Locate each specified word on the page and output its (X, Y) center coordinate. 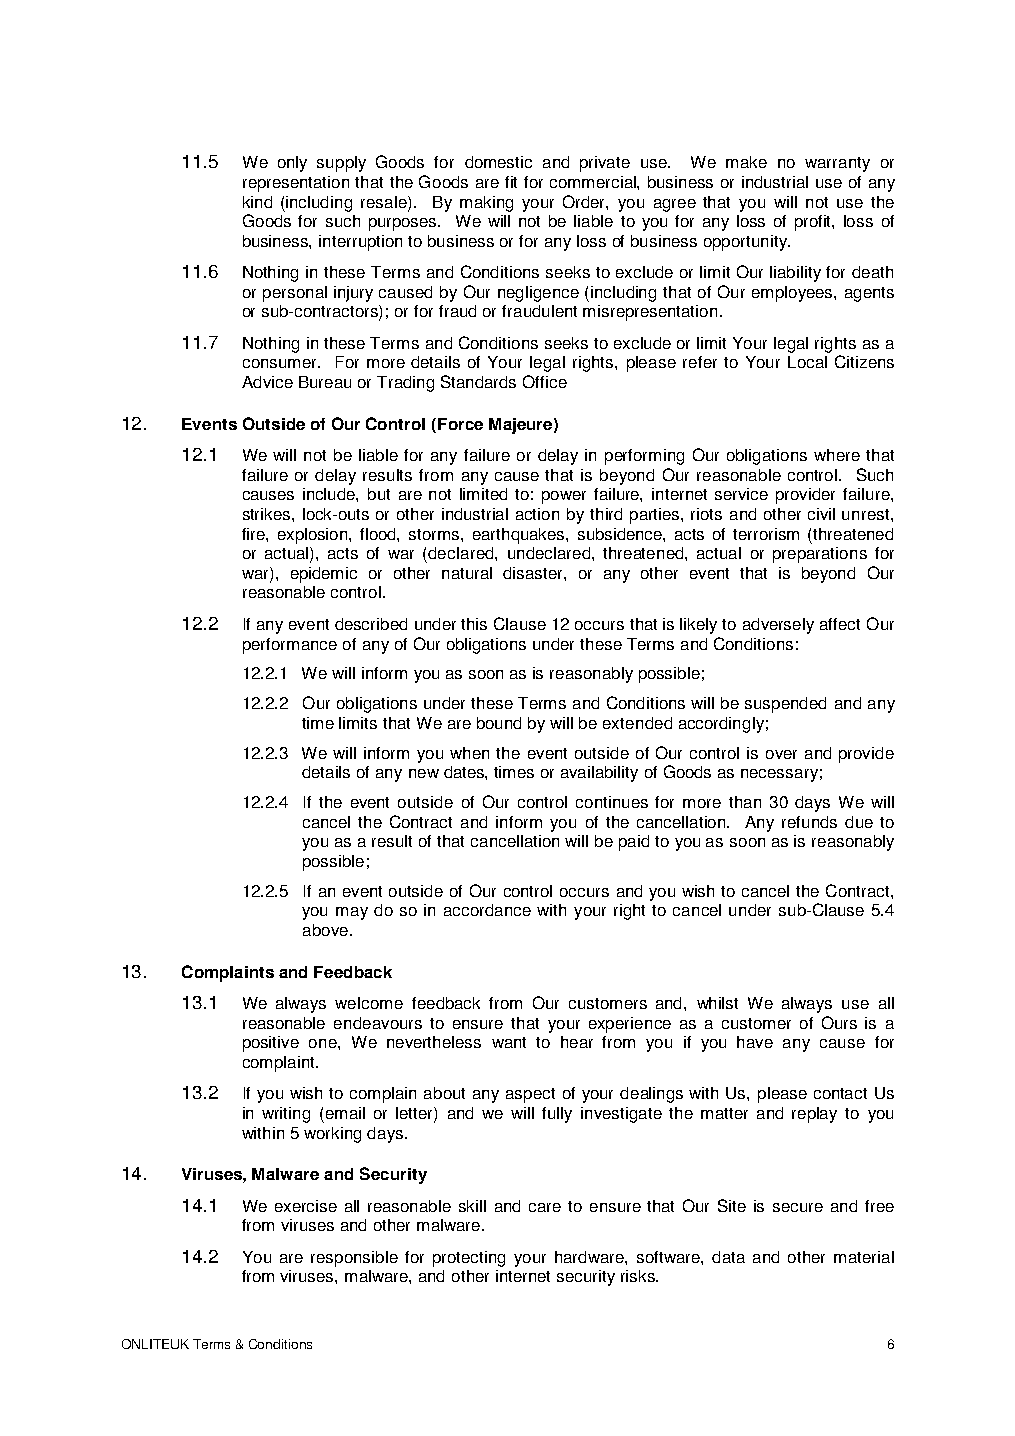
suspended (785, 705)
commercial (594, 182)
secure (798, 1207)
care (545, 1207)
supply (341, 164)
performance (290, 646)
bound (499, 723)
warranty (837, 164)
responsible (354, 1259)
